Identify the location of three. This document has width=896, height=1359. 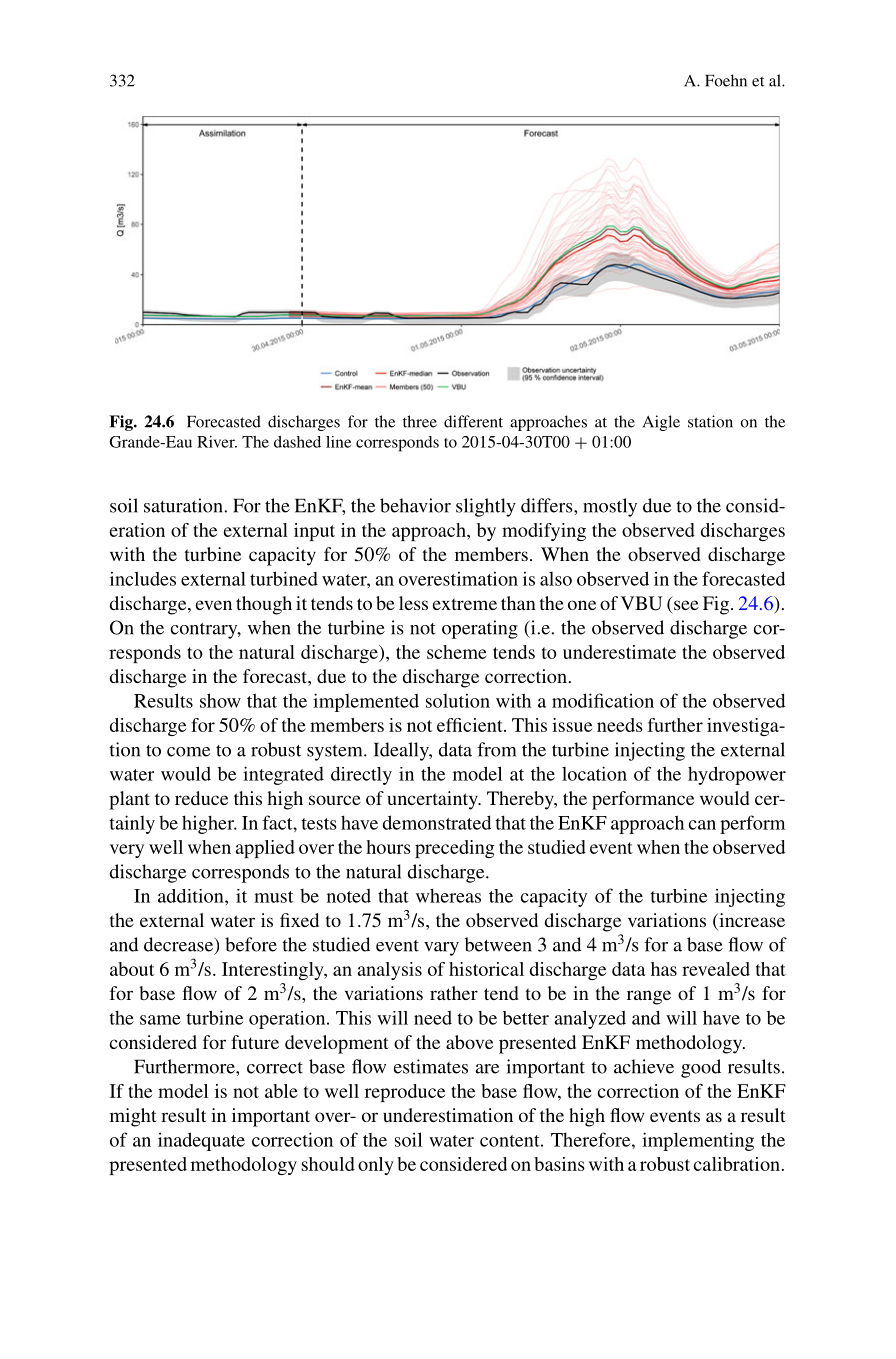
(420, 421).
